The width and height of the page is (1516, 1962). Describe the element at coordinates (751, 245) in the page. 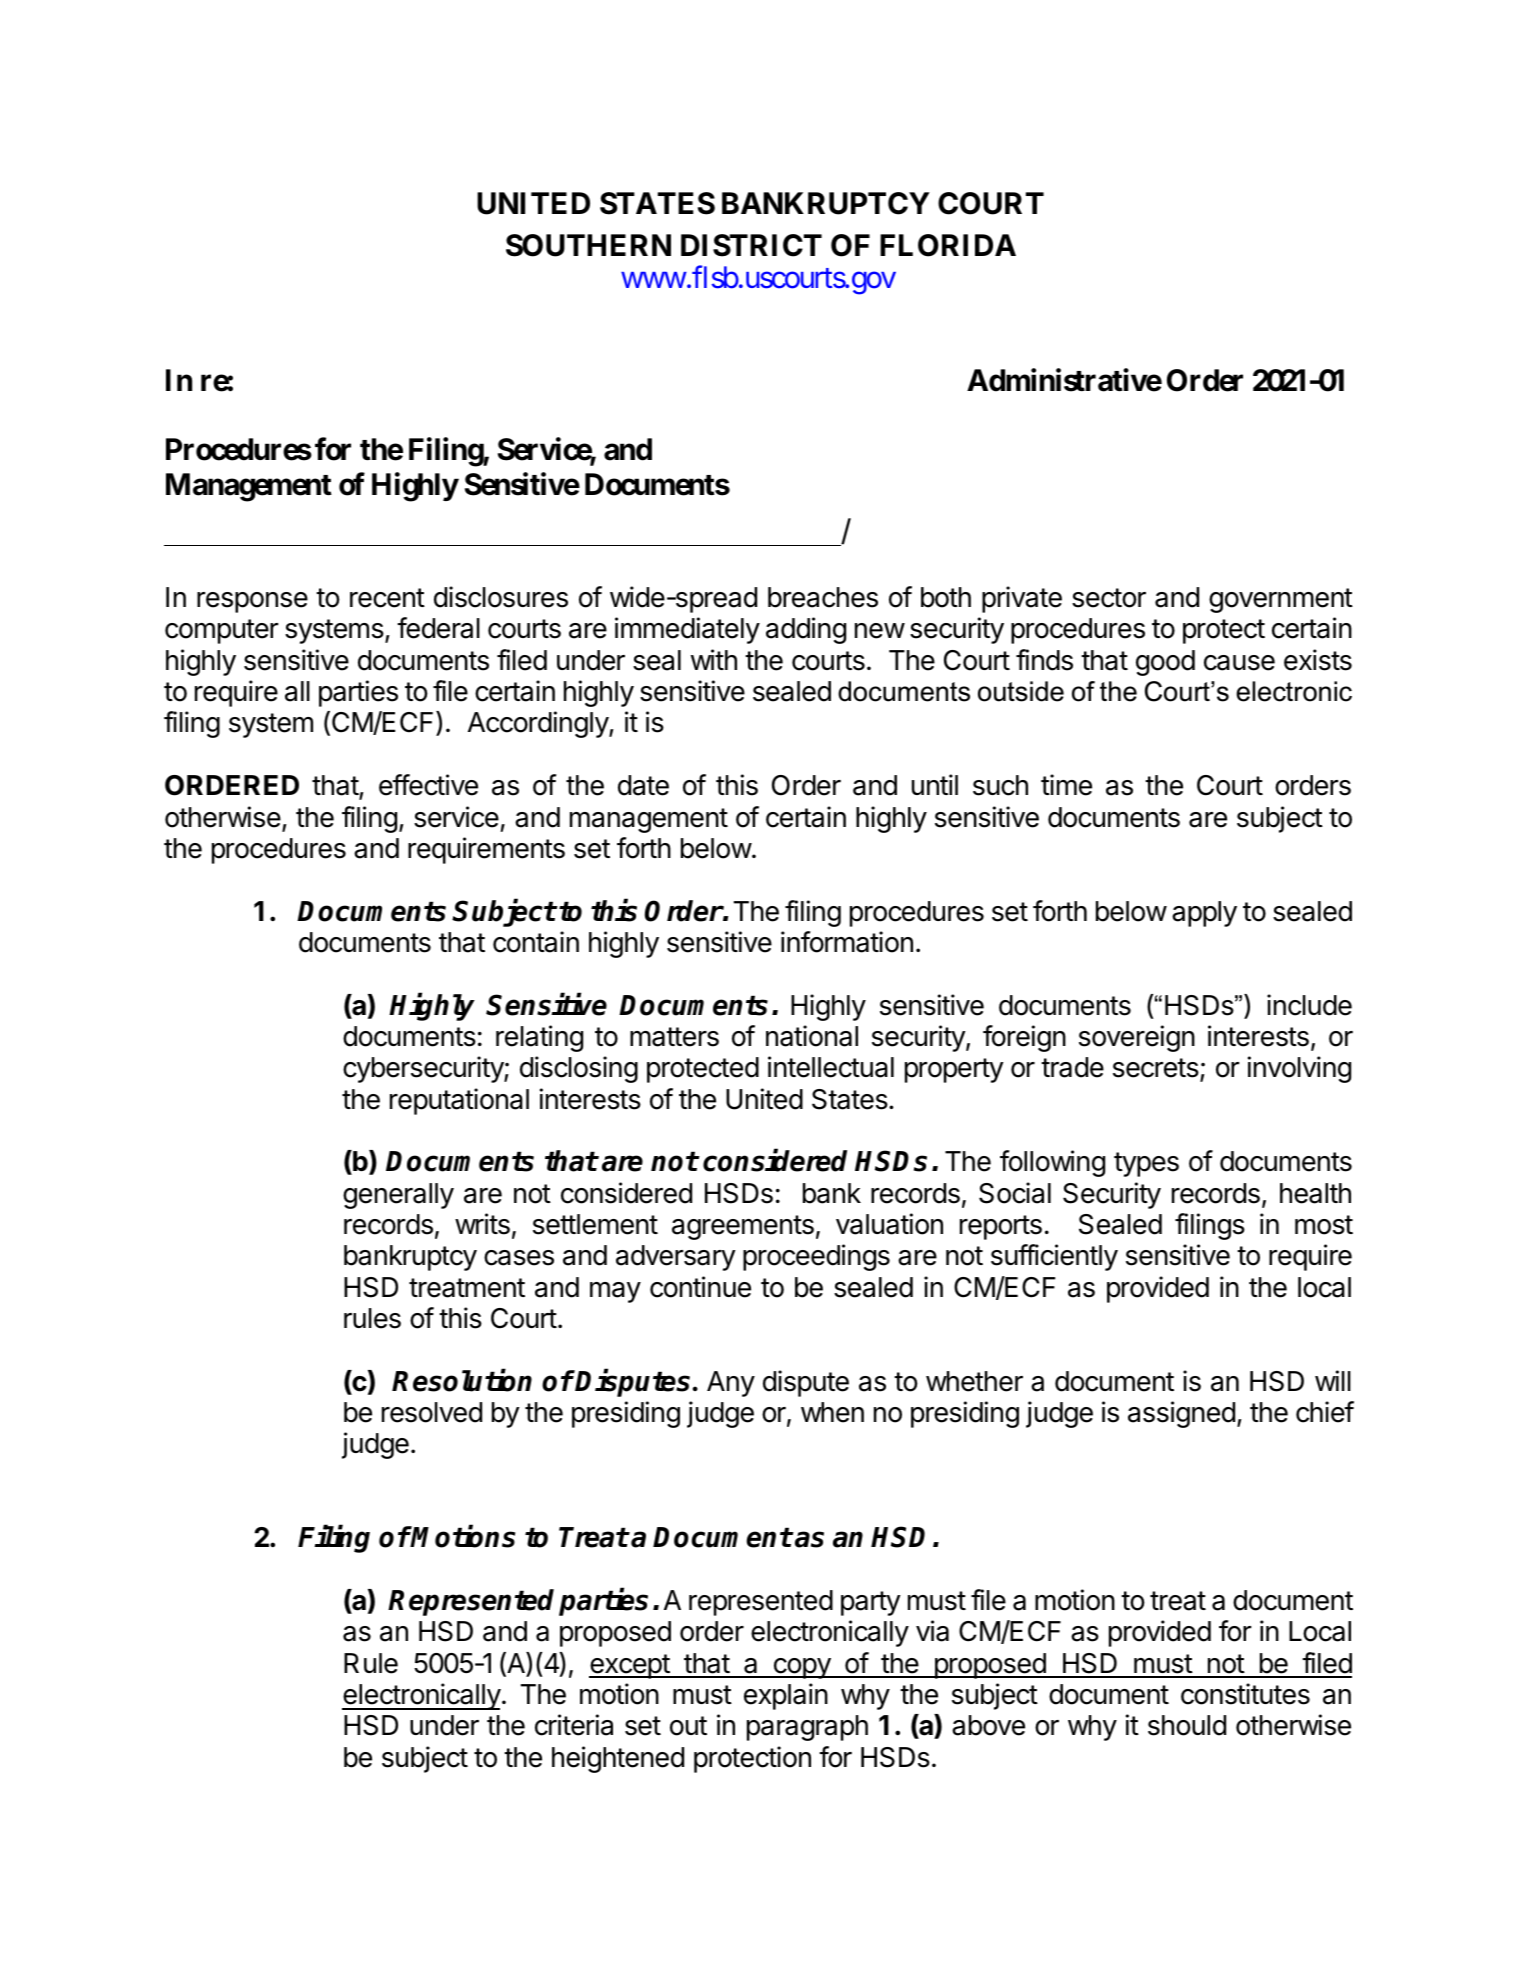

I see `DISTRICT` at that location.
